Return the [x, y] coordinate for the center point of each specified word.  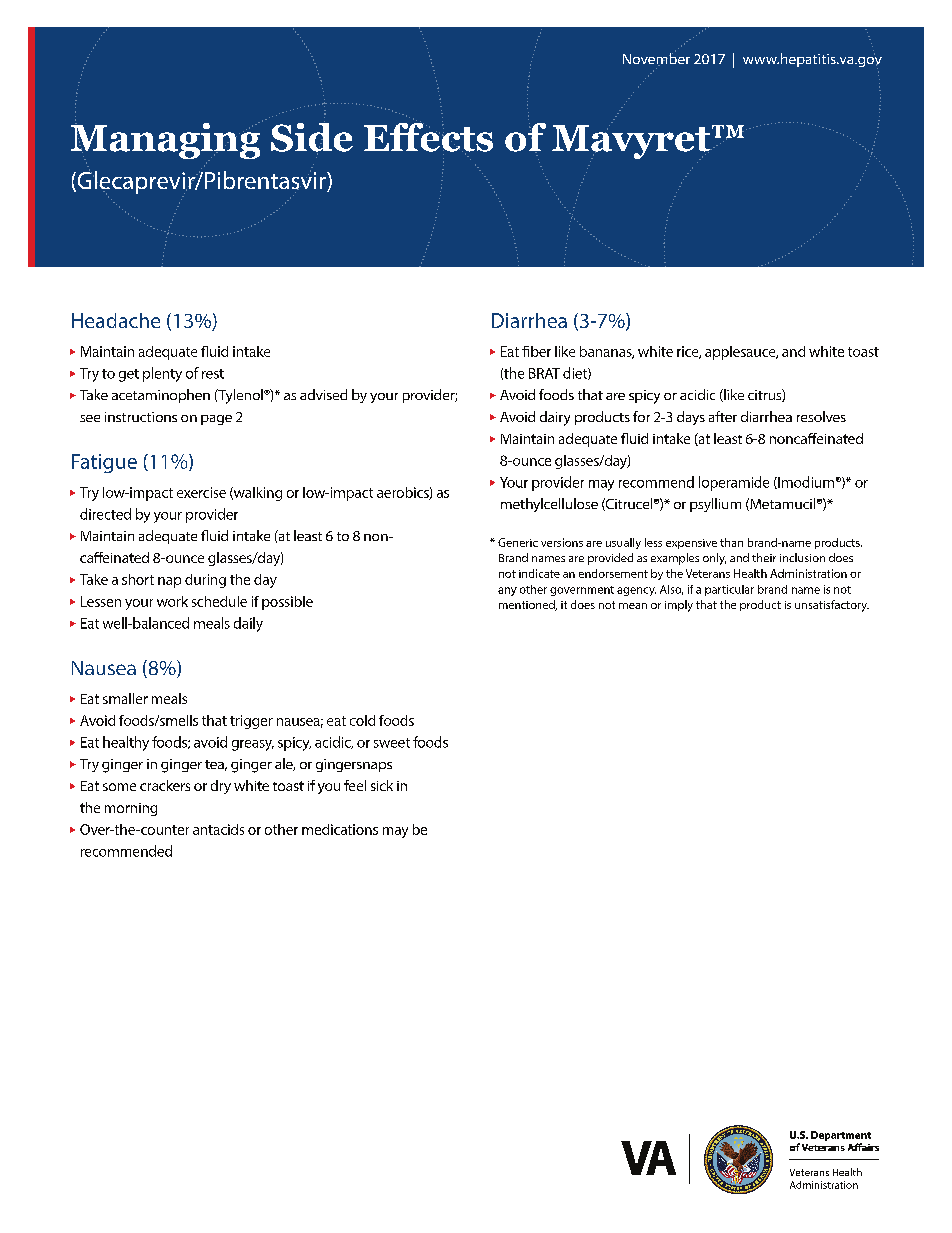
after [723, 416]
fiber [536, 351]
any [507, 591]
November [656, 58]
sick [382, 785]
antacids [218, 829]
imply [679, 606]
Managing [167, 140]
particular [729, 590]
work [172, 601]
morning [131, 809]
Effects [428, 137]
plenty [162, 374]
